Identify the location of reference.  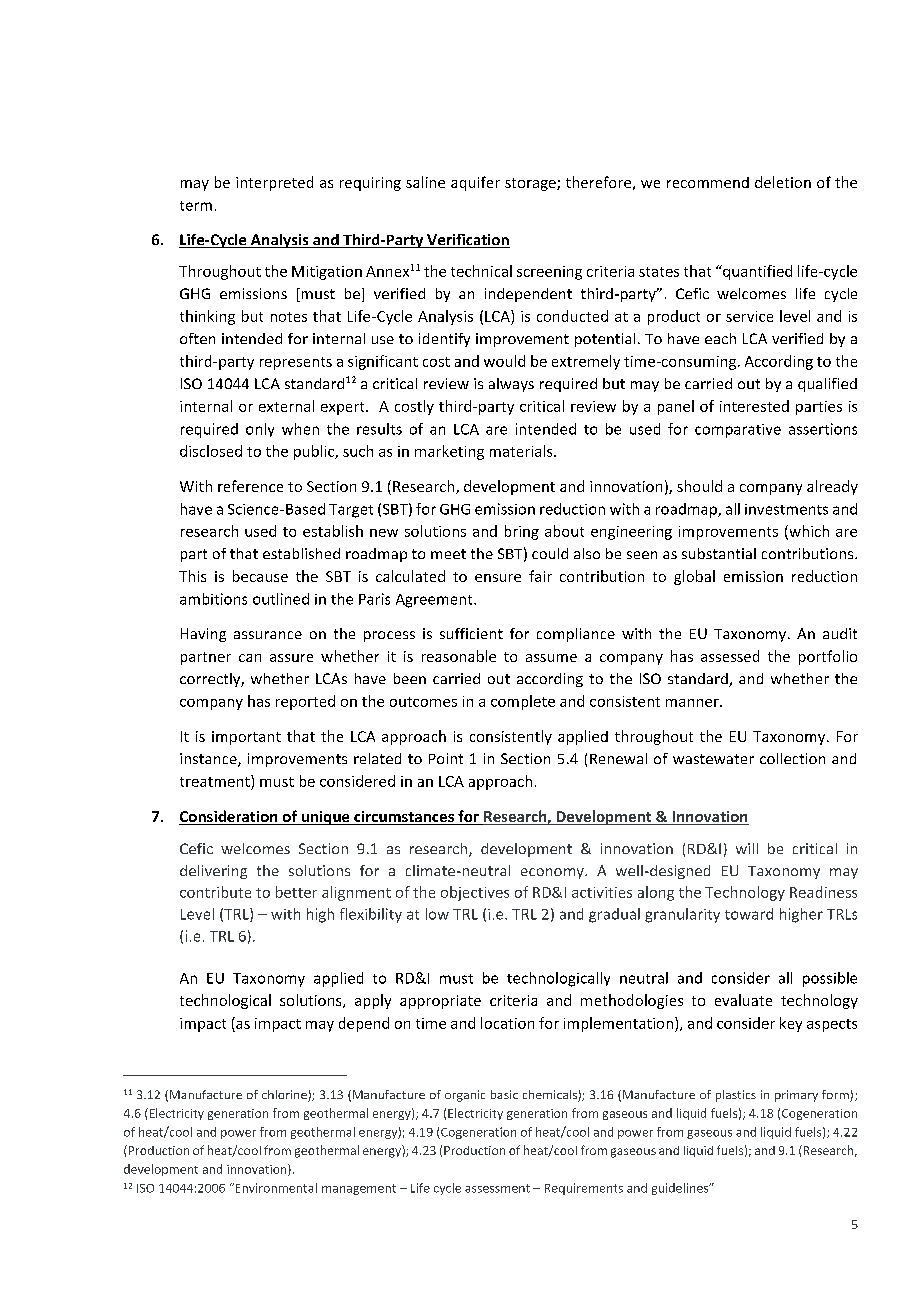
(250, 486).
